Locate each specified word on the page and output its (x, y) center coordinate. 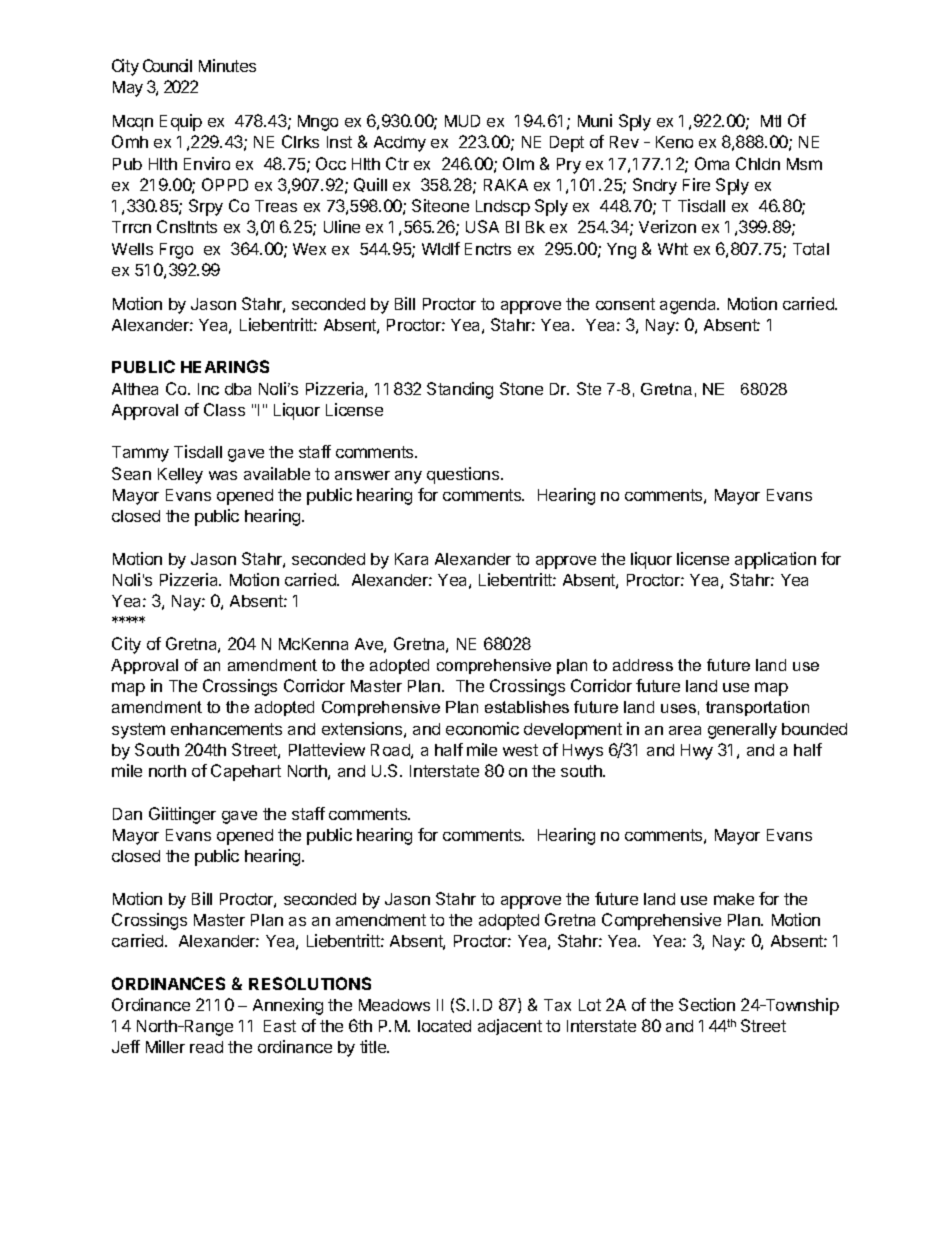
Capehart (246, 772)
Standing (460, 390)
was (223, 475)
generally (742, 731)
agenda (689, 306)
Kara (411, 559)
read (206, 1047)
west (520, 750)
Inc (208, 389)
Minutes (227, 65)
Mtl (771, 121)
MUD (462, 121)
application (775, 560)
